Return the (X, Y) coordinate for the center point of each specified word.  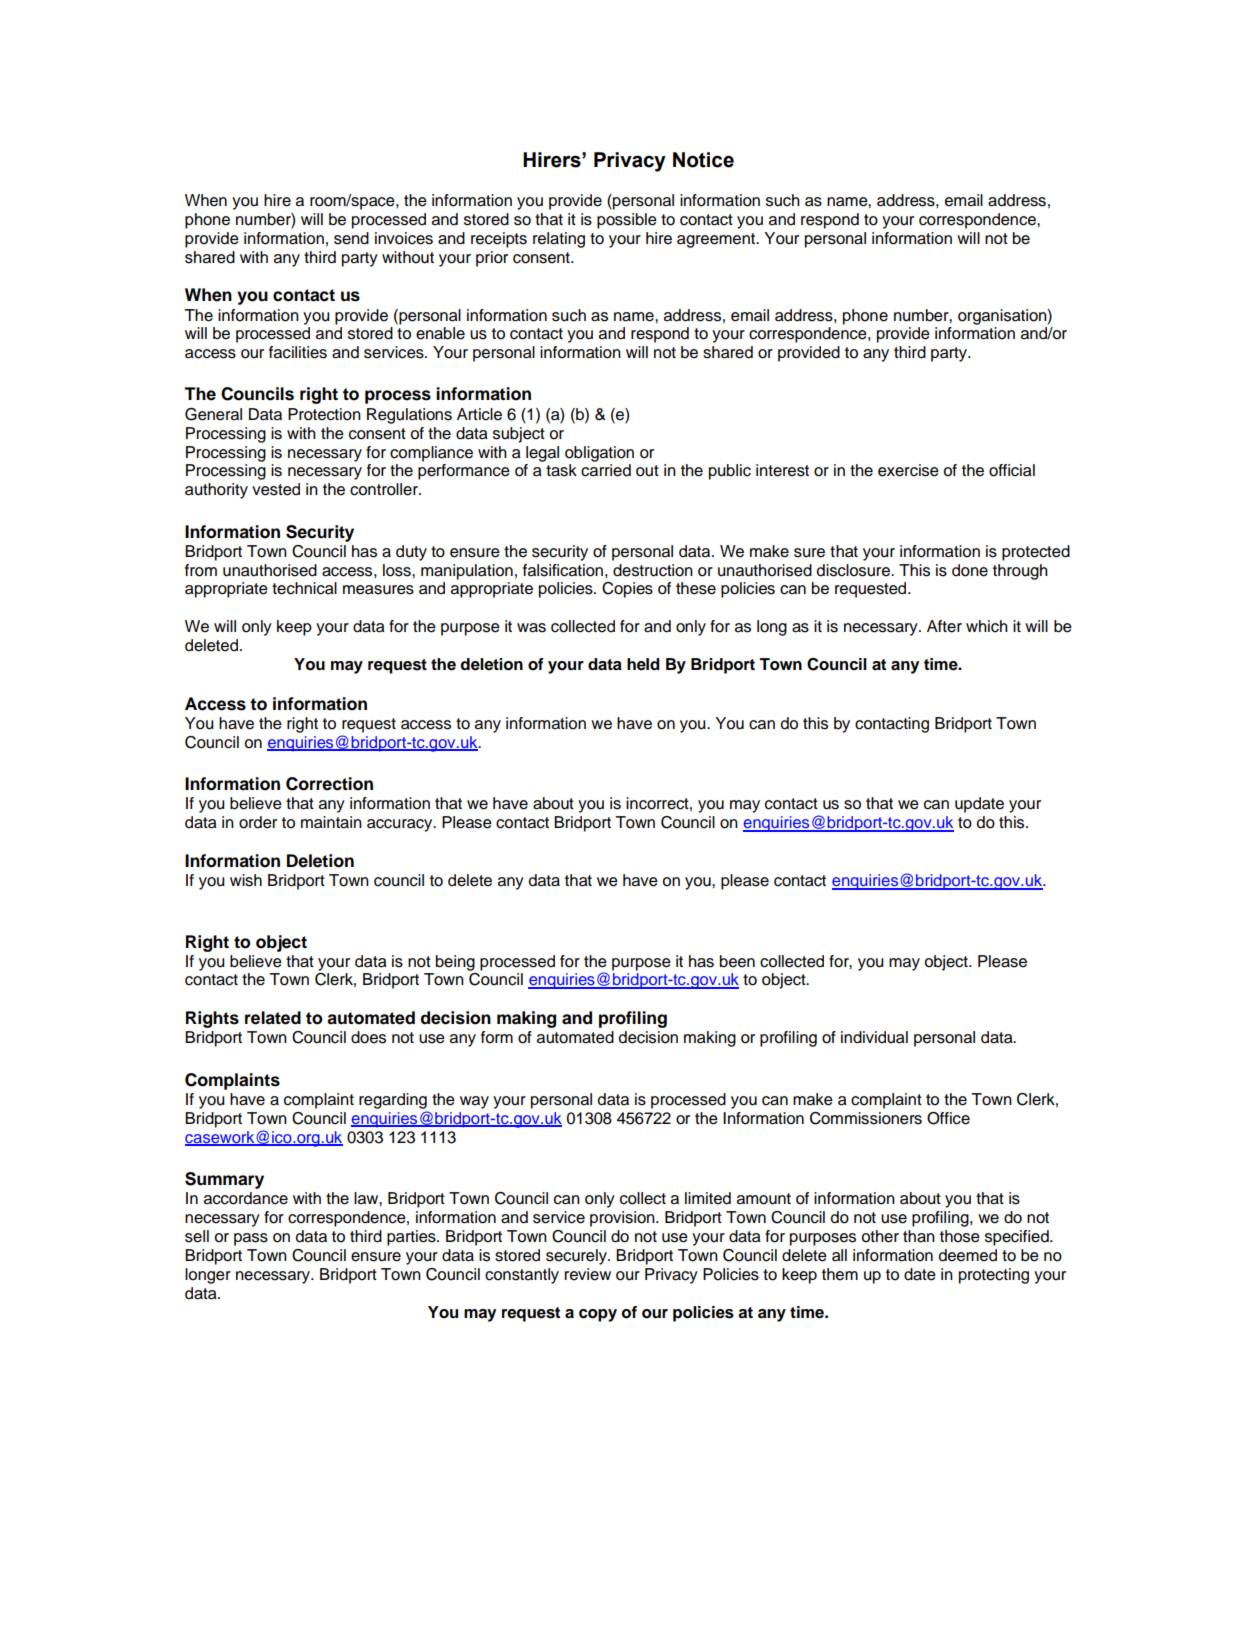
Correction (329, 784)
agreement (717, 240)
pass (251, 1239)
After (944, 626)
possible (627, 221)
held (643, 664)
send (351, 238)
